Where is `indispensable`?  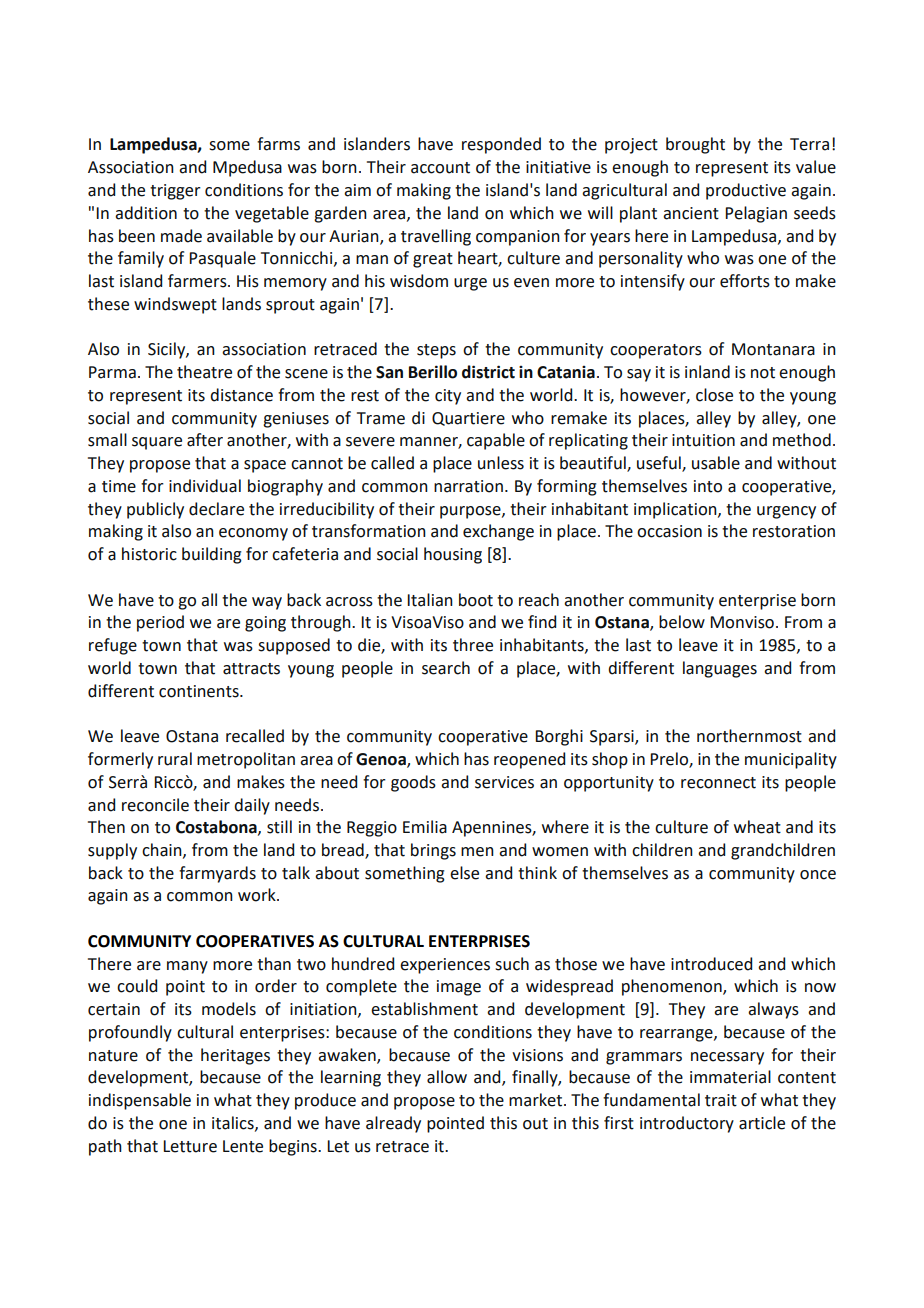
indispensable is located at coordinates (140, 1101).
